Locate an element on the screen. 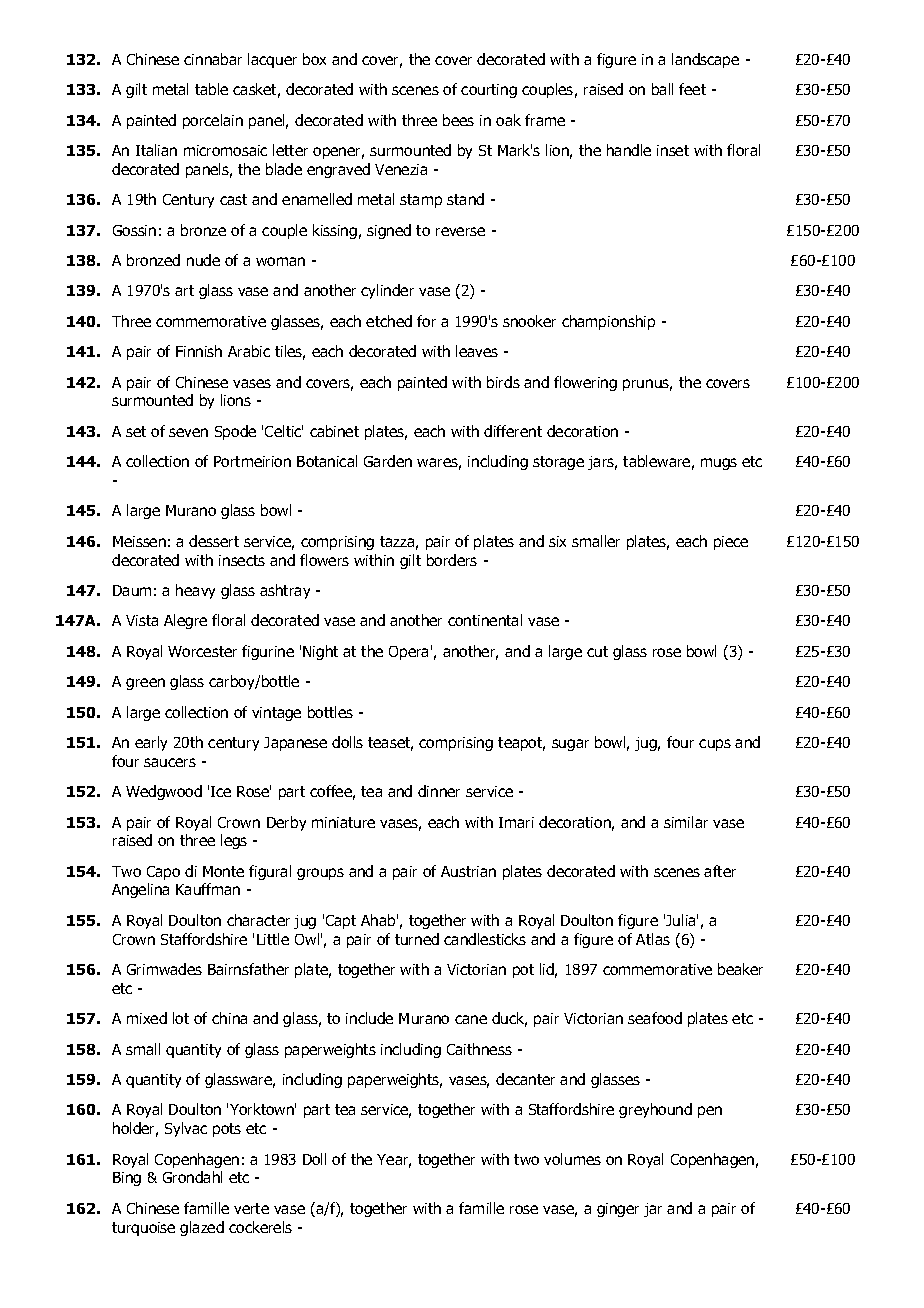 This screenshot has height=1308, width=924. volumes is located at coordinates (572, 1159).
